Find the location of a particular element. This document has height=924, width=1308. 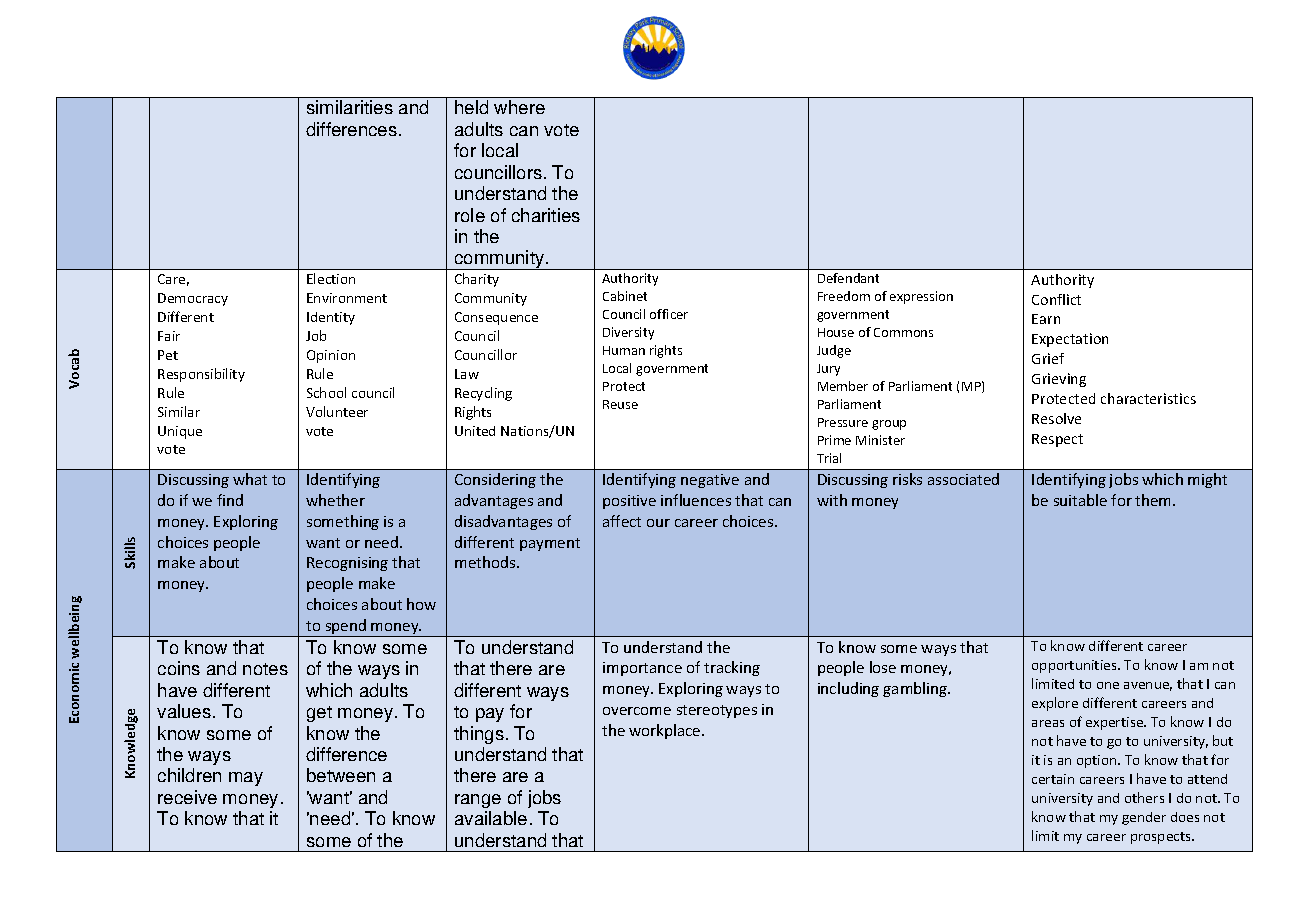

held is located at coordinates (471, 107).
